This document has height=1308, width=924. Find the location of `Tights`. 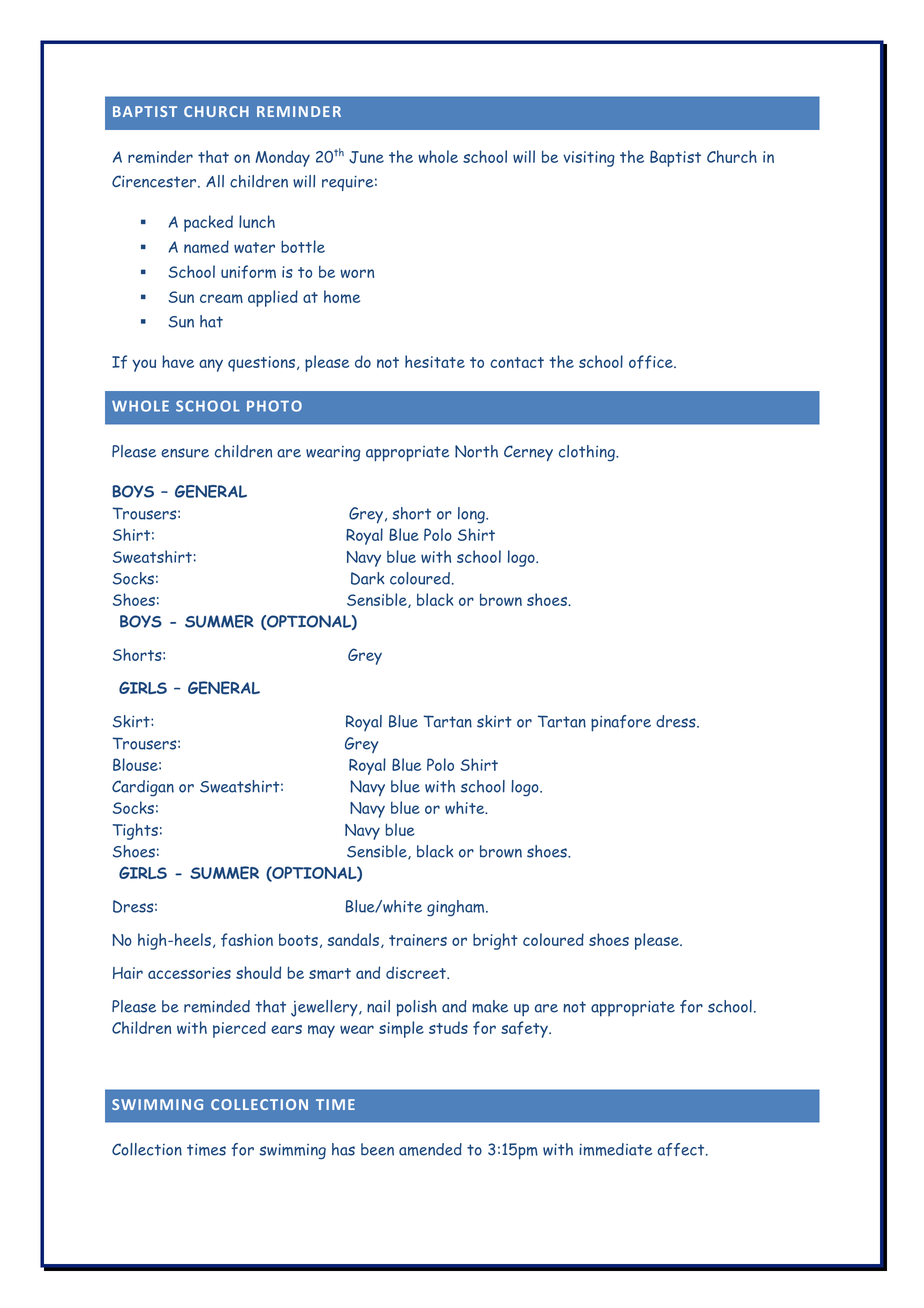

Tights is located at coordinates (135, 831).
